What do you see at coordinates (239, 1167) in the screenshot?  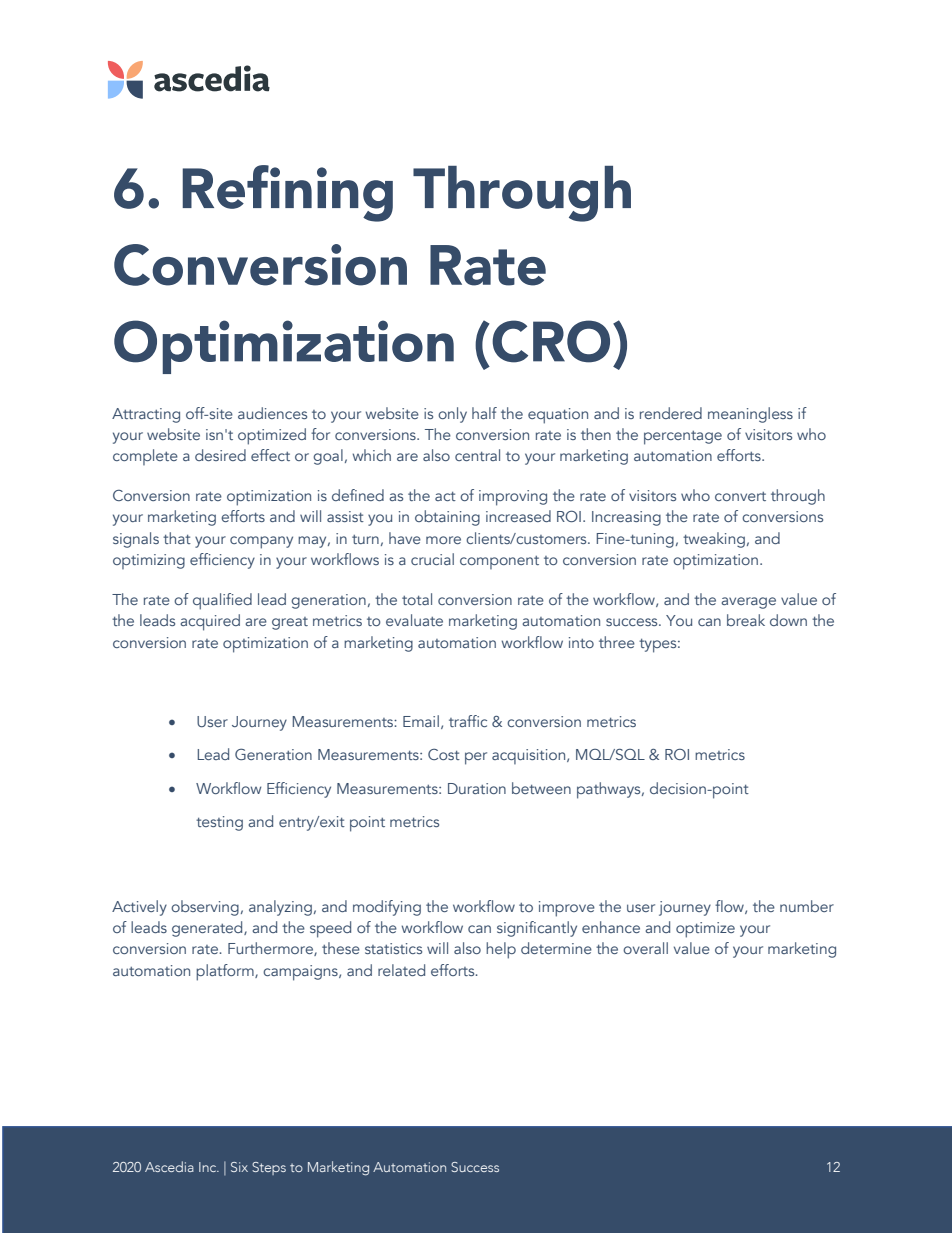 I see `Six` at bounding box center [239, 1167].
